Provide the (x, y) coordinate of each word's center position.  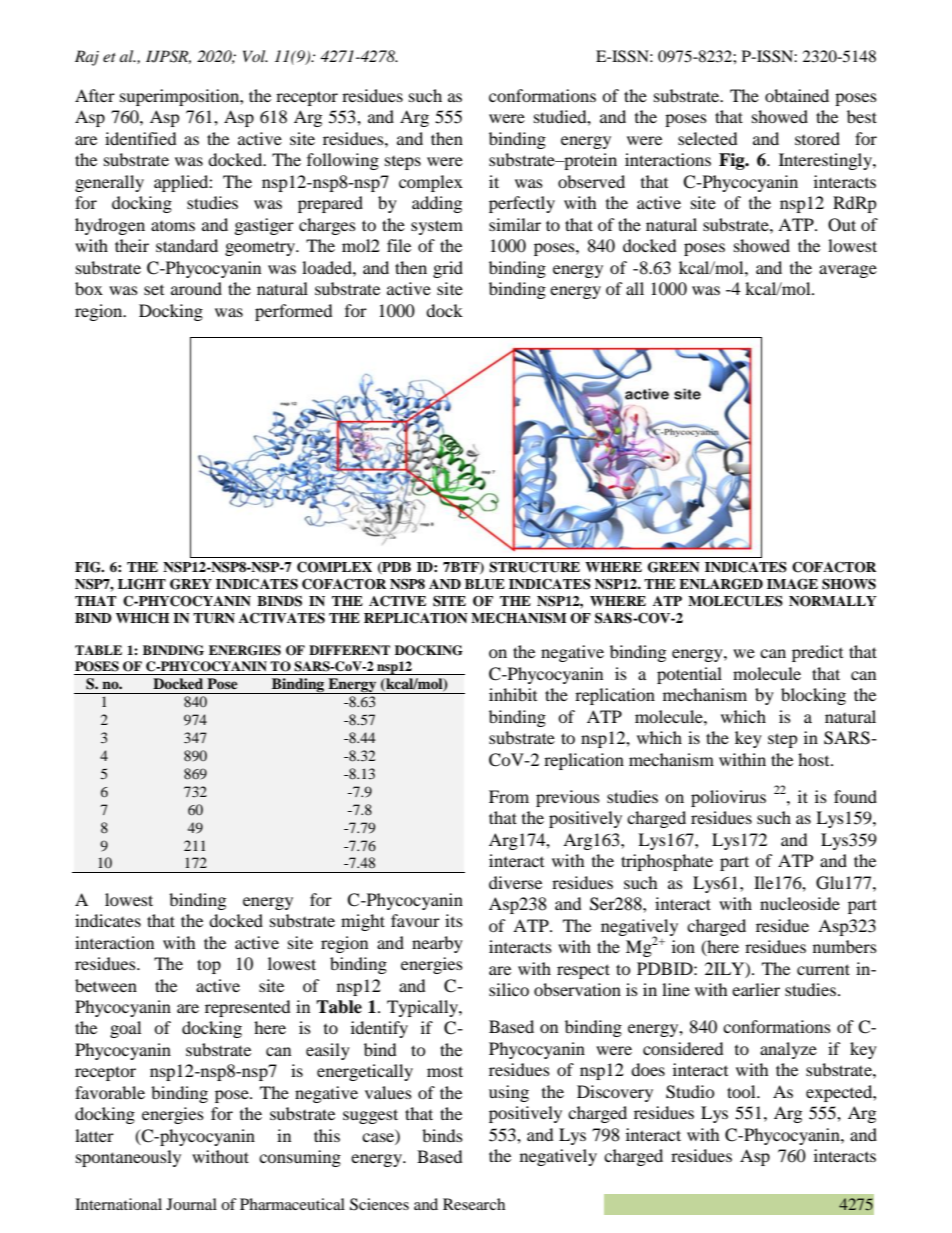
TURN (214, 618)
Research (474, 1204)
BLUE (485, 584)
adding (437, 204)
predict (817, 653)
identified (141, 138)
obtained (797, 95)
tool (742, 1091)
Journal (191, 1204)
